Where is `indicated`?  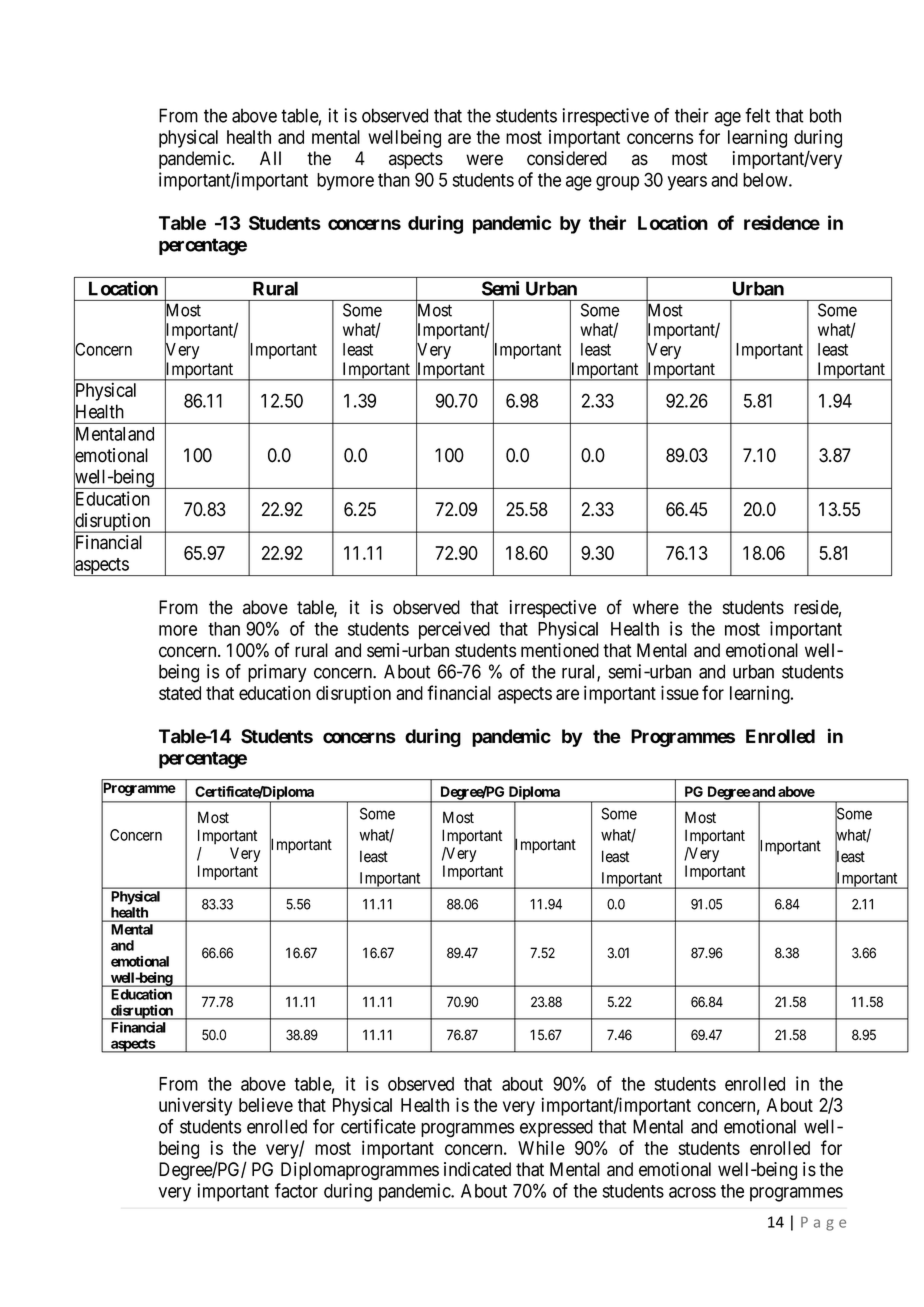 indicated is located at coordinates (477, 1169).
